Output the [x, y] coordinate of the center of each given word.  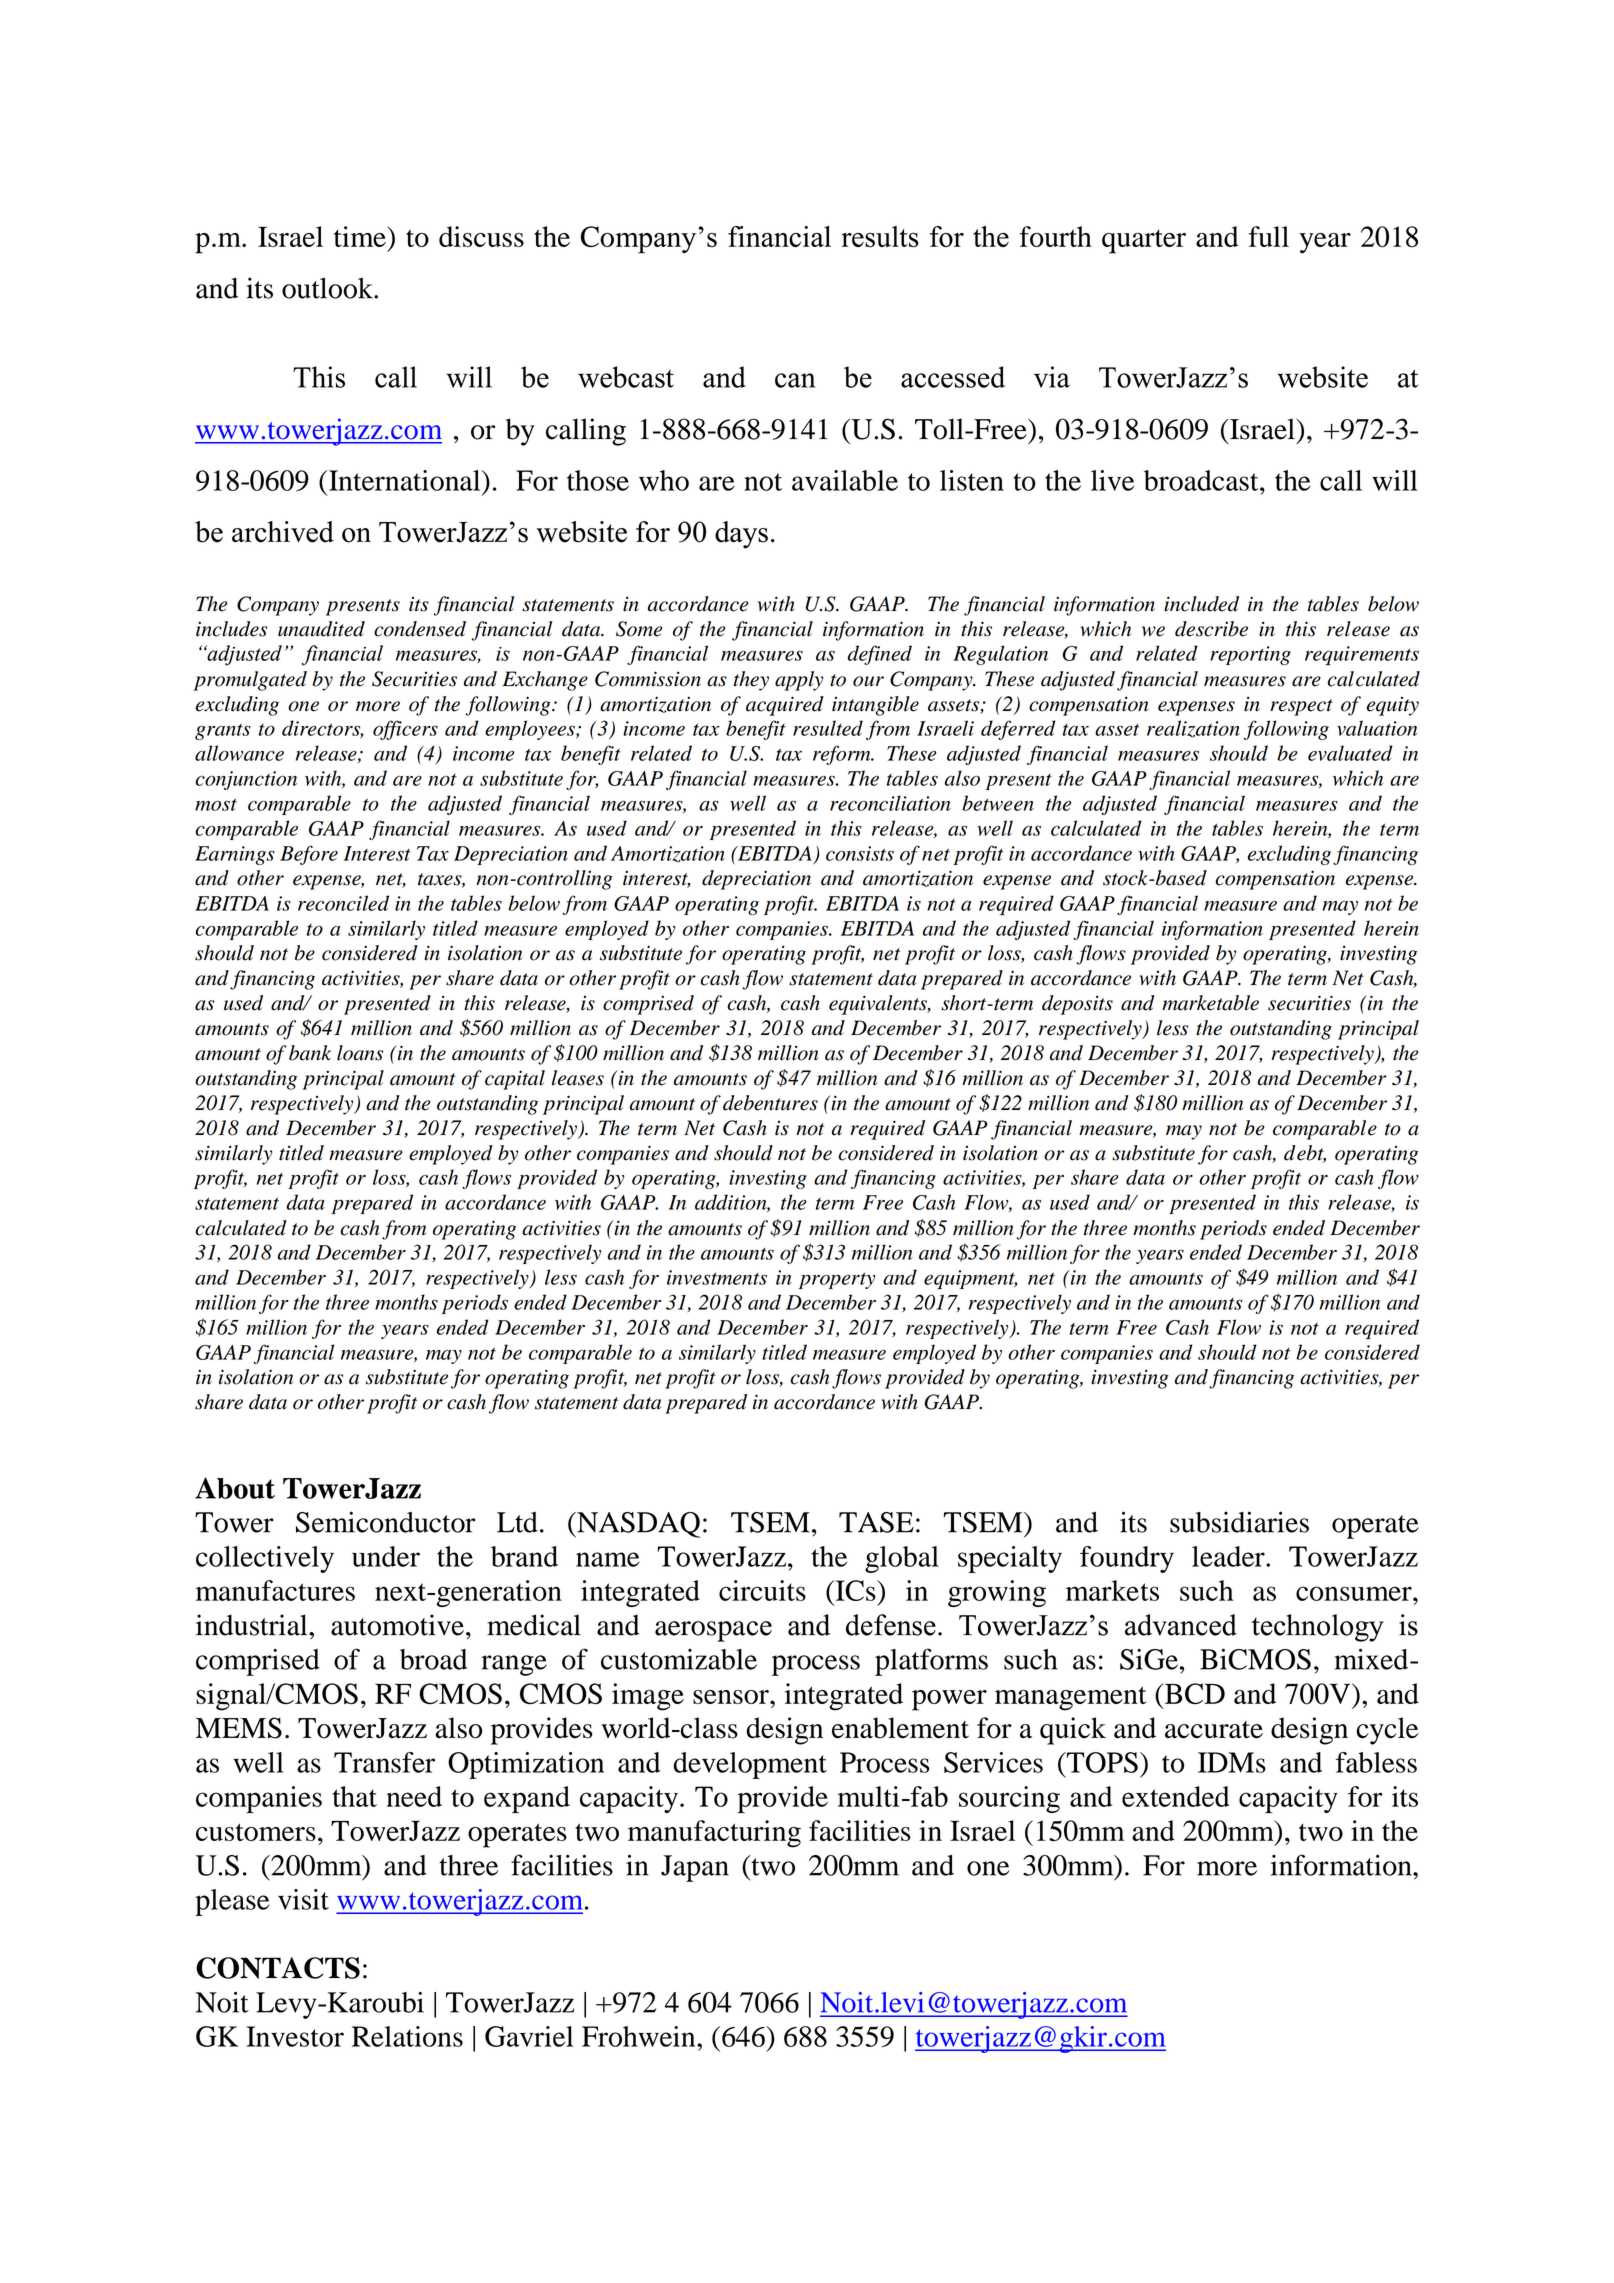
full [1268, 236]
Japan [695, 1868]
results [880, 237]
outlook [328, 288]
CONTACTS [278, 1968]
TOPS [1101, 1762]
